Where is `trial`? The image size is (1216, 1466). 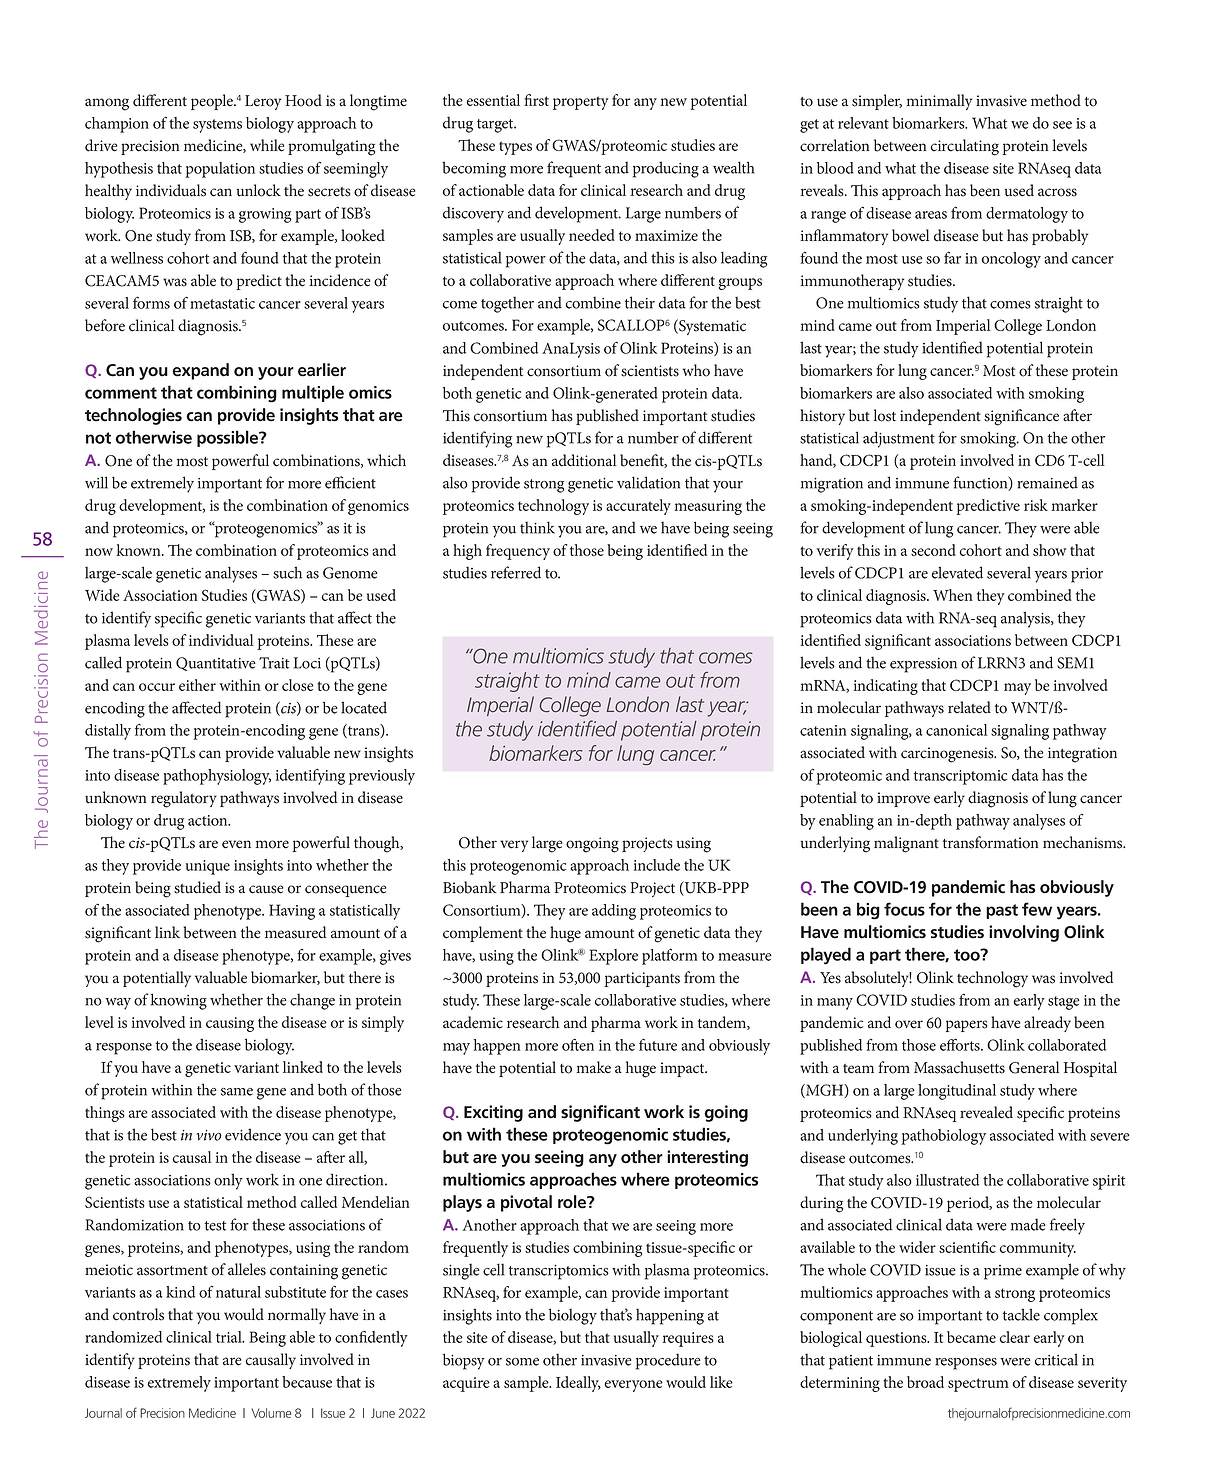 trial is located at coordinates (230, 1337).
